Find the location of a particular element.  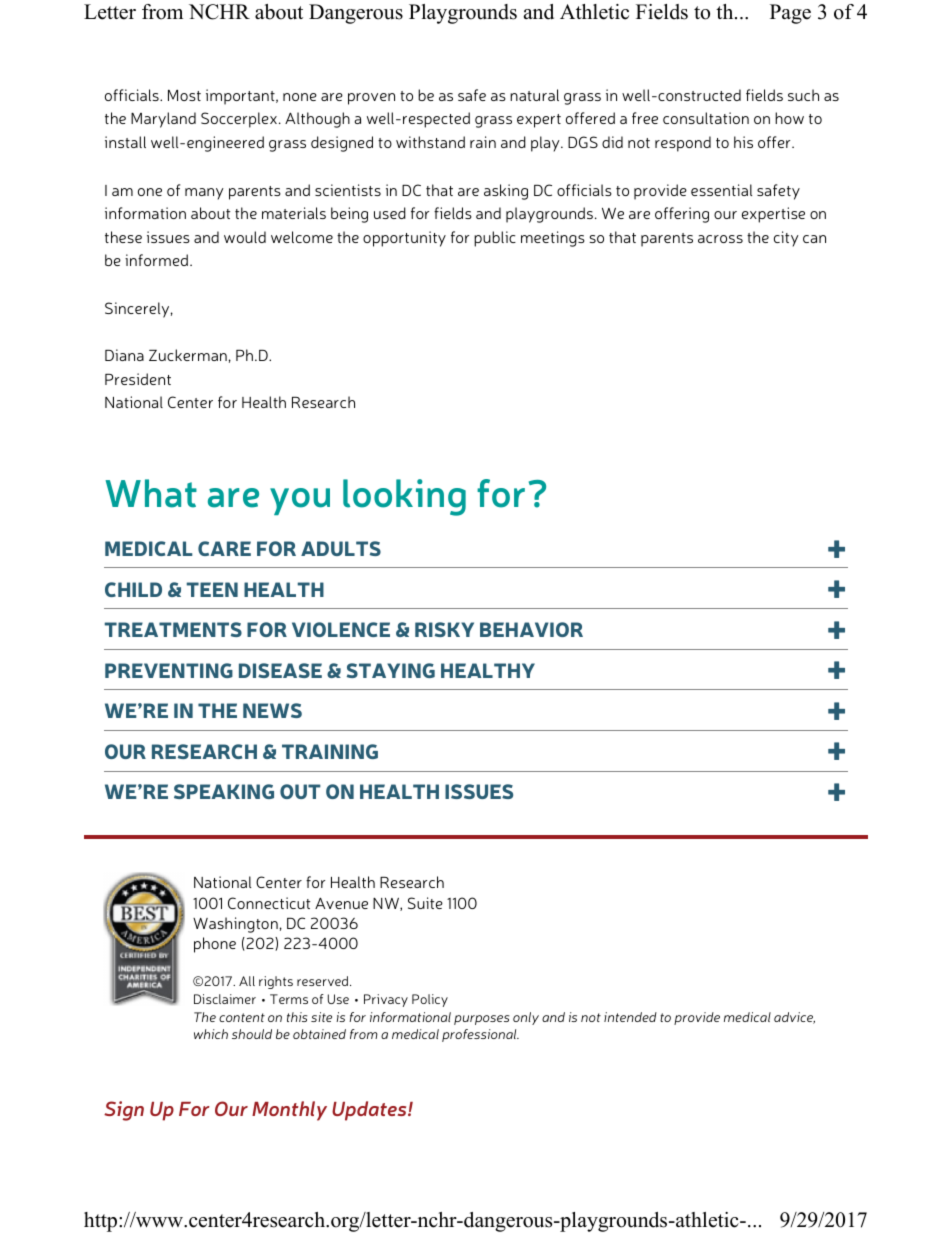

RISKY is located at coordinates (444, 629).
